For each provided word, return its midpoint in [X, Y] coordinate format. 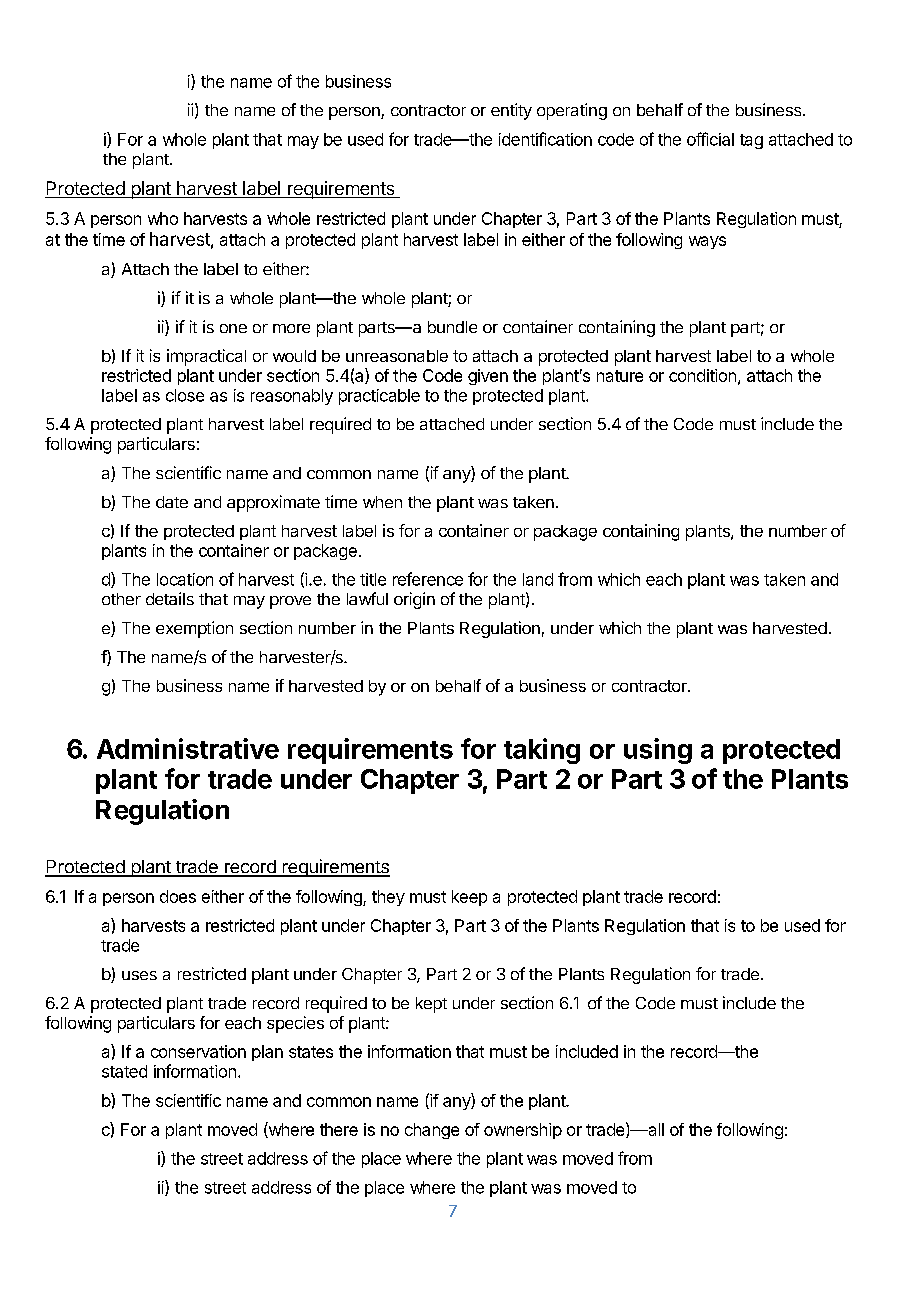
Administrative [188, 748]
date [172, 502]
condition [702, 375]
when [382, 502]
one [233, 328]
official [710, 139]
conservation [198, 1051]
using [658, 751]
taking [542, 751]
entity [511, 111]
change [432, 1131]
